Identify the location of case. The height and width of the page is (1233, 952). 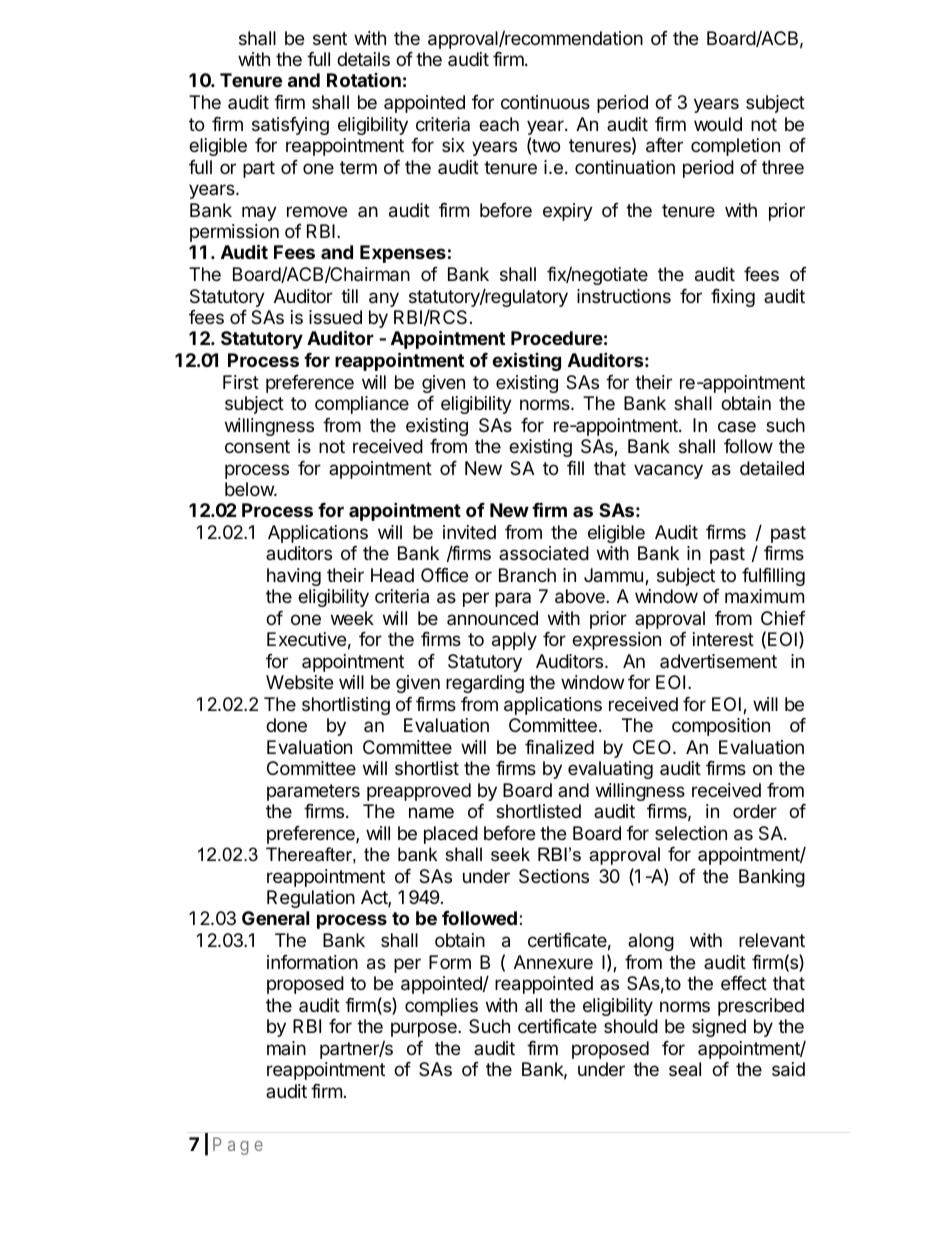
(737, 426).
